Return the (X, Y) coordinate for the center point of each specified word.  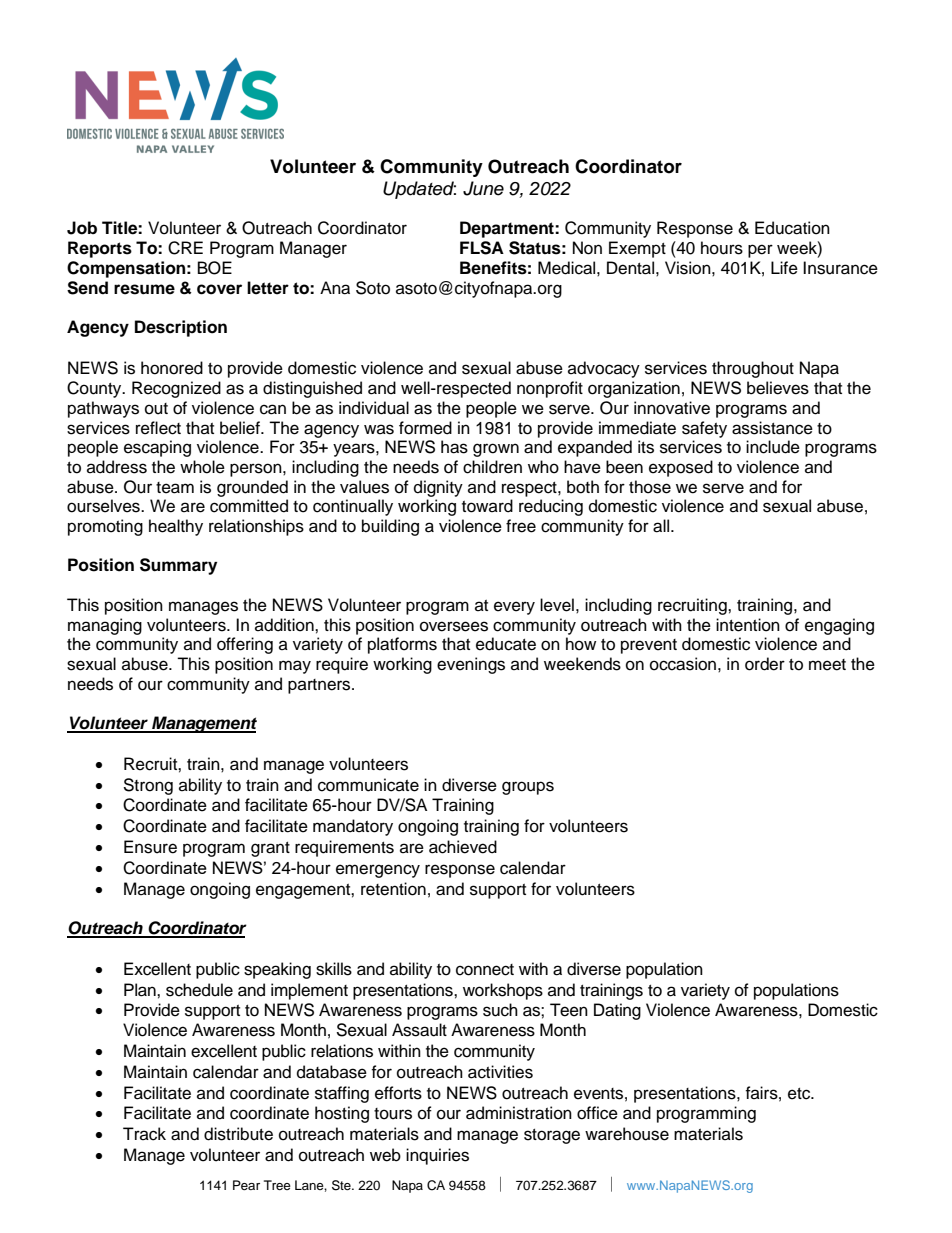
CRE (185, 248)
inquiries (437, 1156)
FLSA (482, 248)
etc (800, 1094)
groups (528, 788)
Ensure (150, 847)
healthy (176, 527)
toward (487, 506)
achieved (463, 847)
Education (792, 228)
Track (144, 1134)
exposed (681, 468)
